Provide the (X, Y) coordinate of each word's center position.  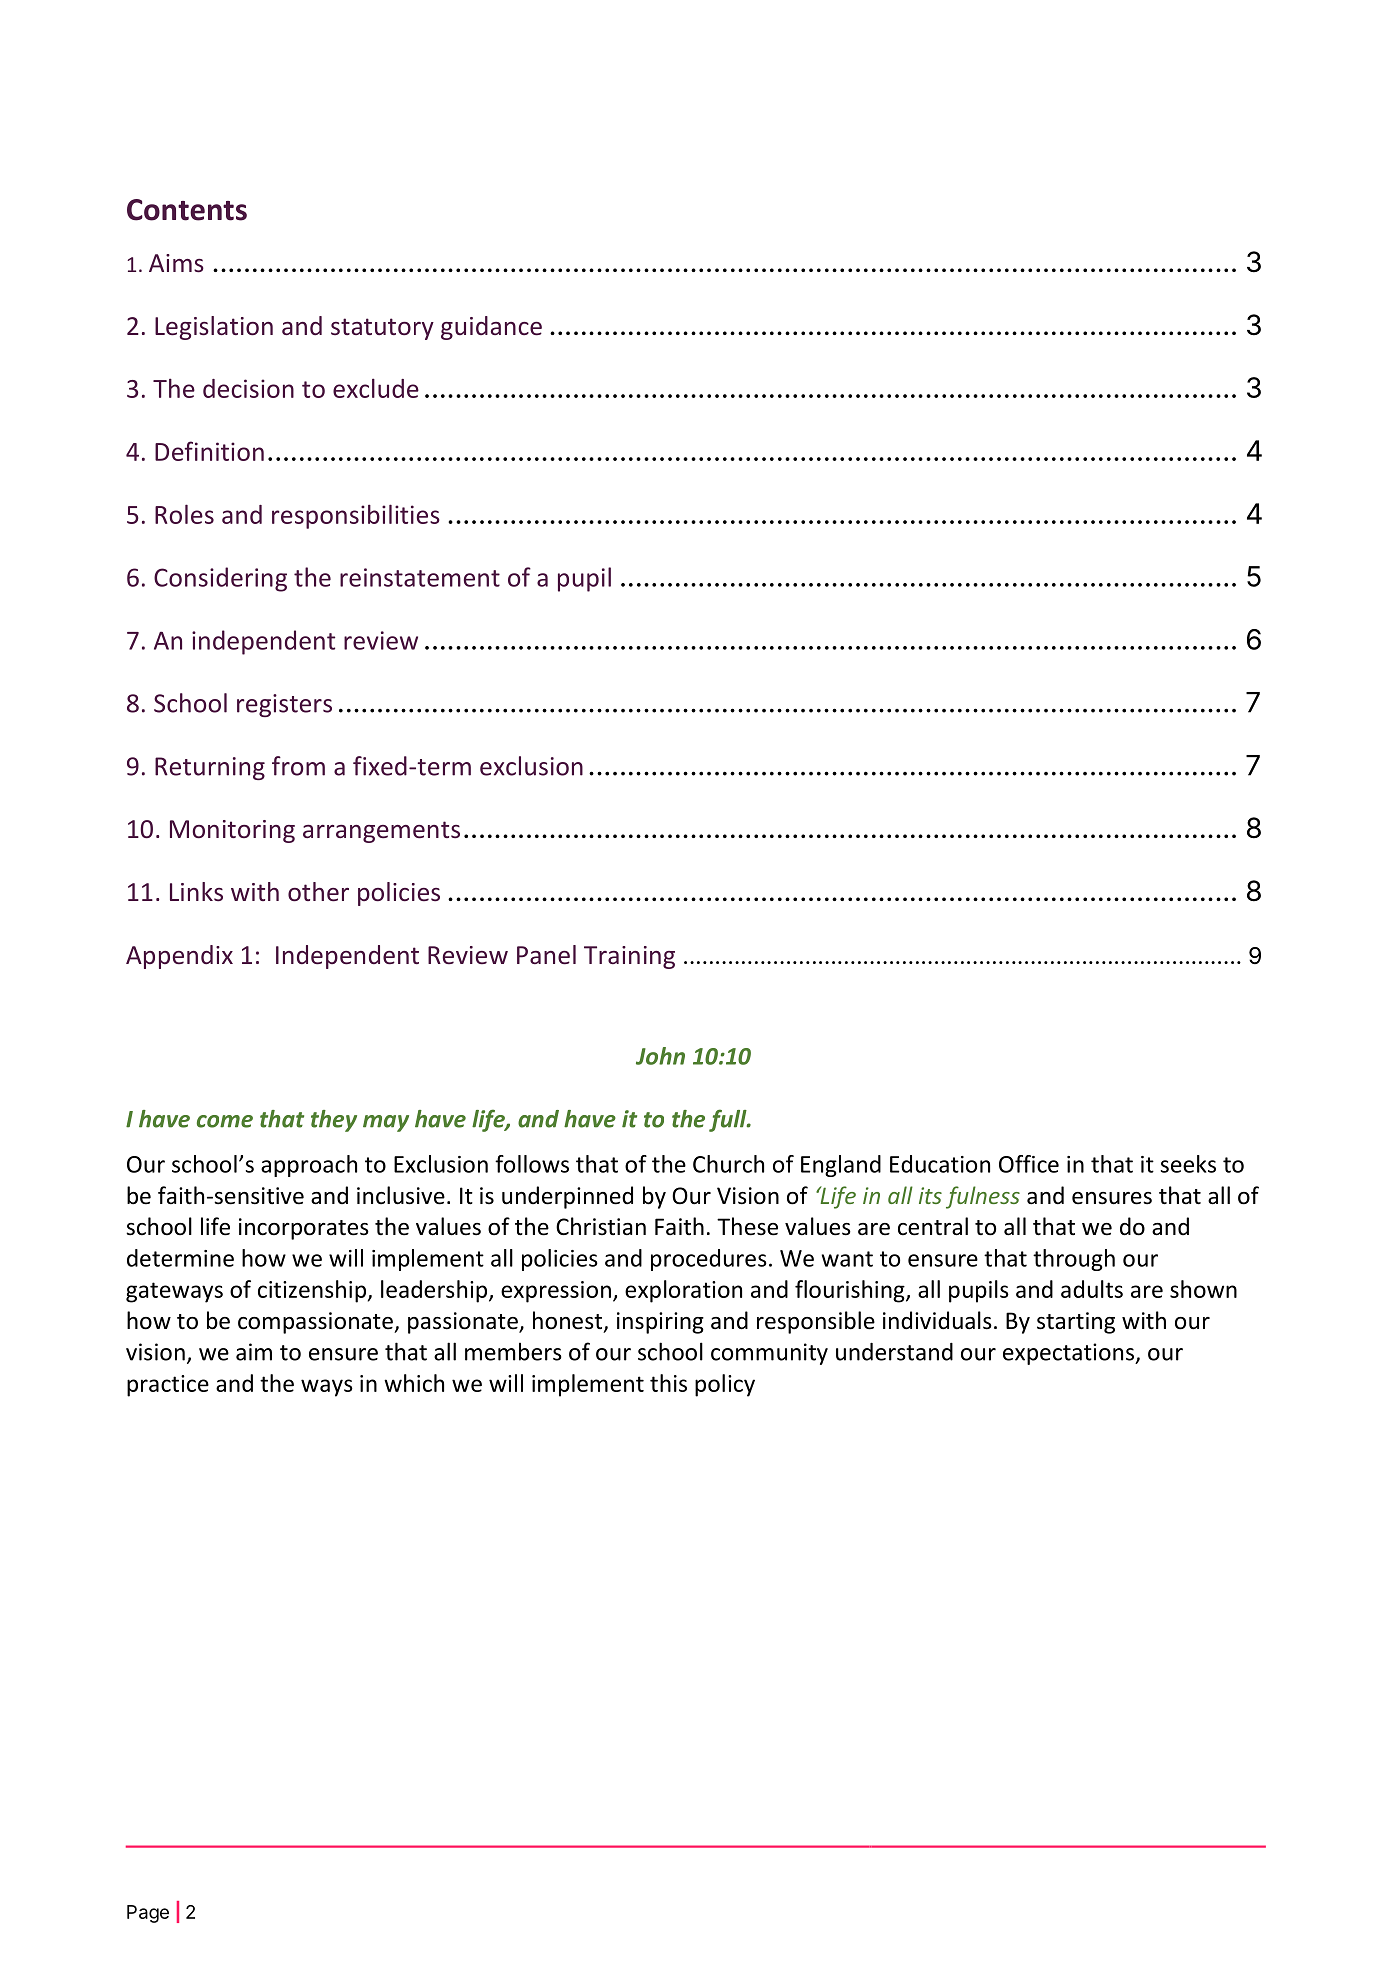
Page (148, 1914)
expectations (1070, 1354)
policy (725, 1385)
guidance (491, 328)
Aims (176, 263)
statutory (382, 329)
